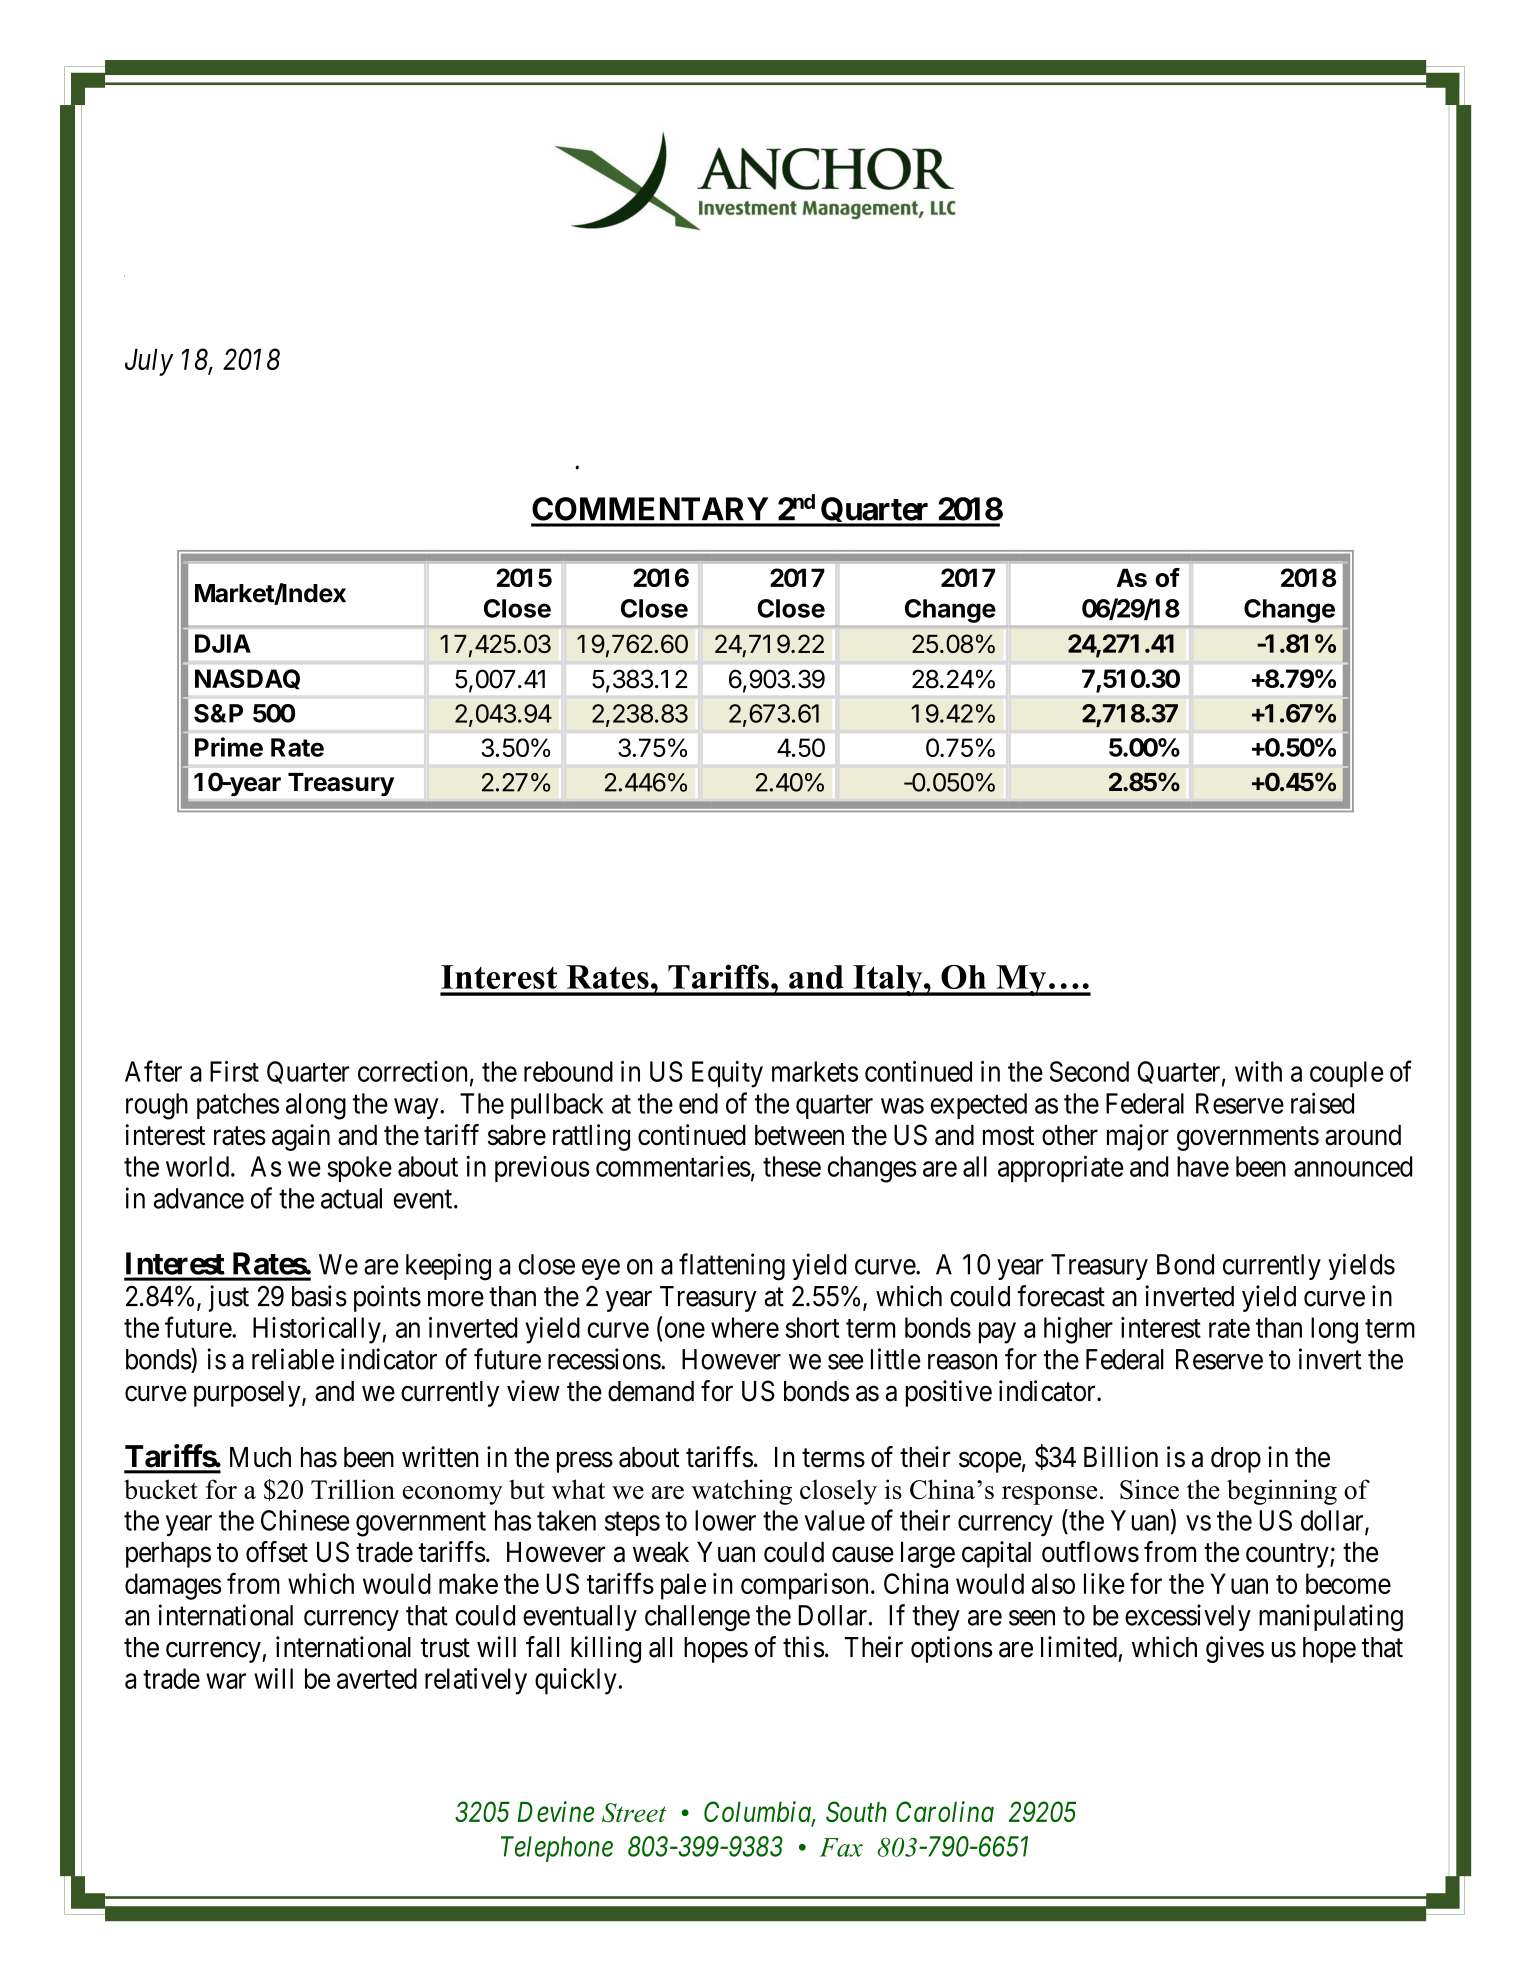 Image resolution: width=1531 pixels, height=1981 pixels. I want to click on DJIA, so click(223, 643).
